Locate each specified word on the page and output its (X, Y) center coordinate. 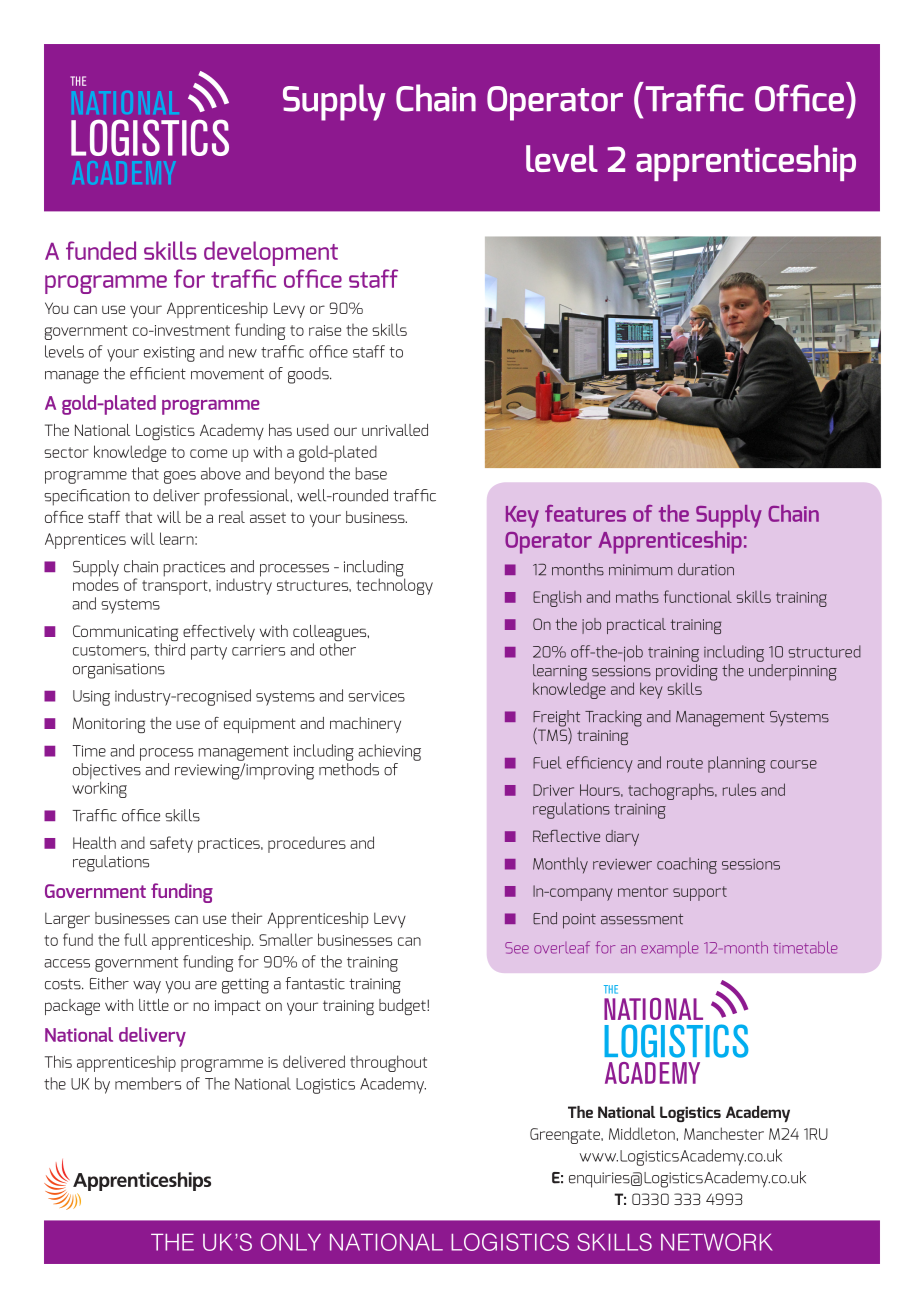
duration (706, 569)
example (670, 949)
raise (325, 330)
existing (169, 354)
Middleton (642, 1133)
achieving (389, 752)
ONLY (291, 1242)
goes (180, 477)
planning (736, 764)
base (371, 473)
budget (403, 1007)
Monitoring (109, 725)
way (147, 987)
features (585, 513)
